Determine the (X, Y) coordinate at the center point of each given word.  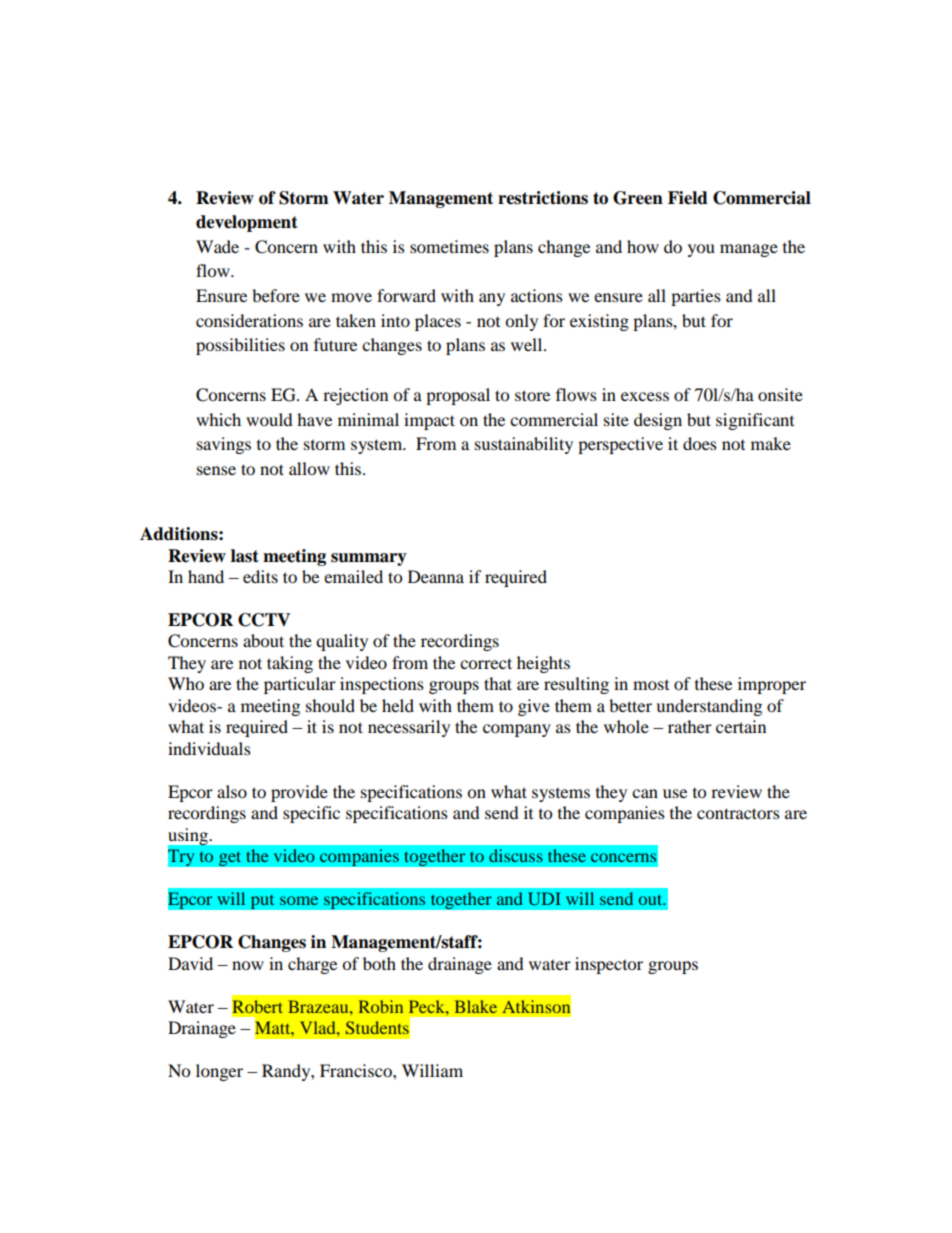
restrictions (543, 198)
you (701, 250)
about (263, 640)
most (651, 685)
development (247, 223)
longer (219, 1072)
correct (486, 663)
